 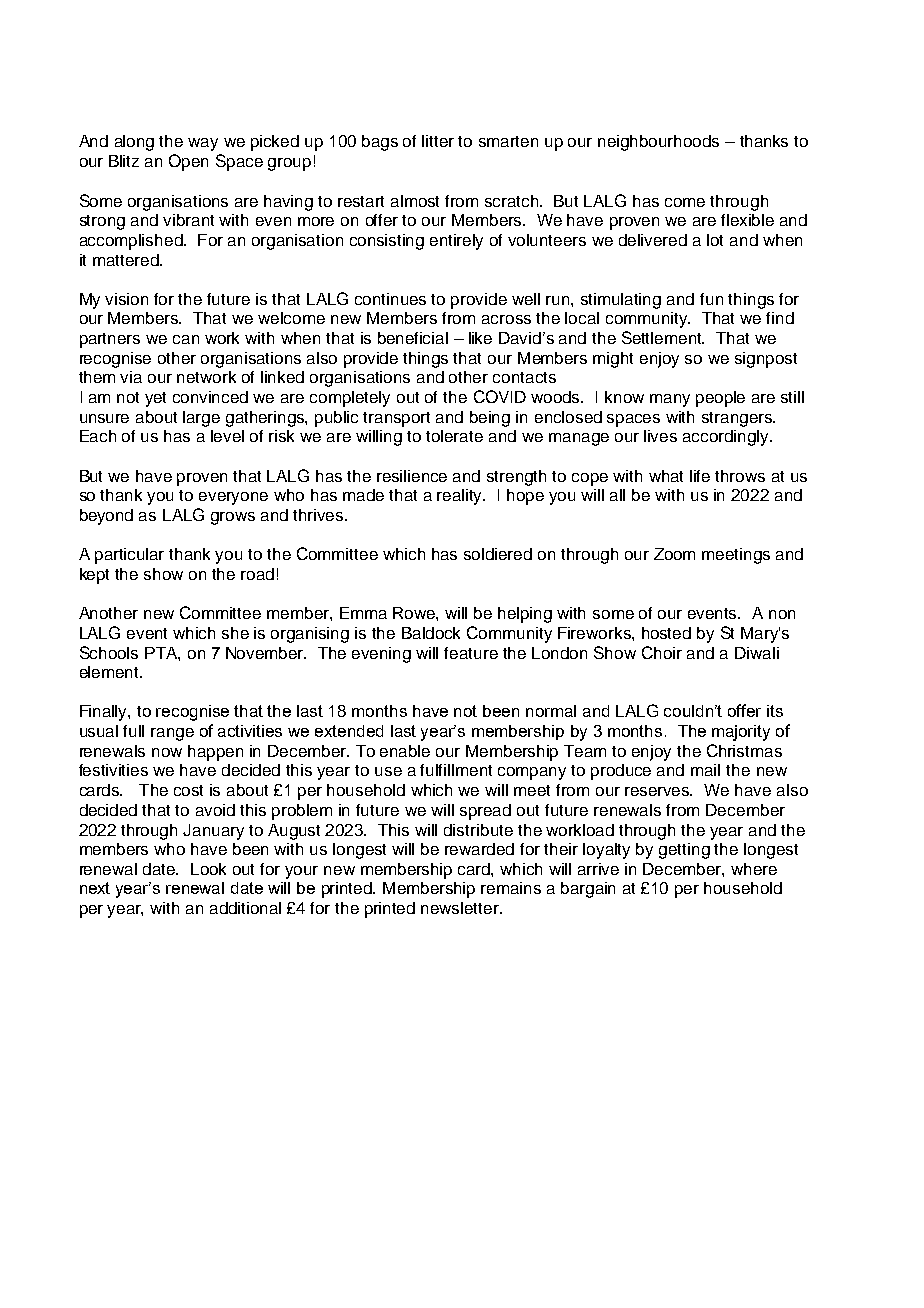 What do you see at coordinates (188, 162) in the screenshot?
I see `Open` at bounding box center [188, 162].
